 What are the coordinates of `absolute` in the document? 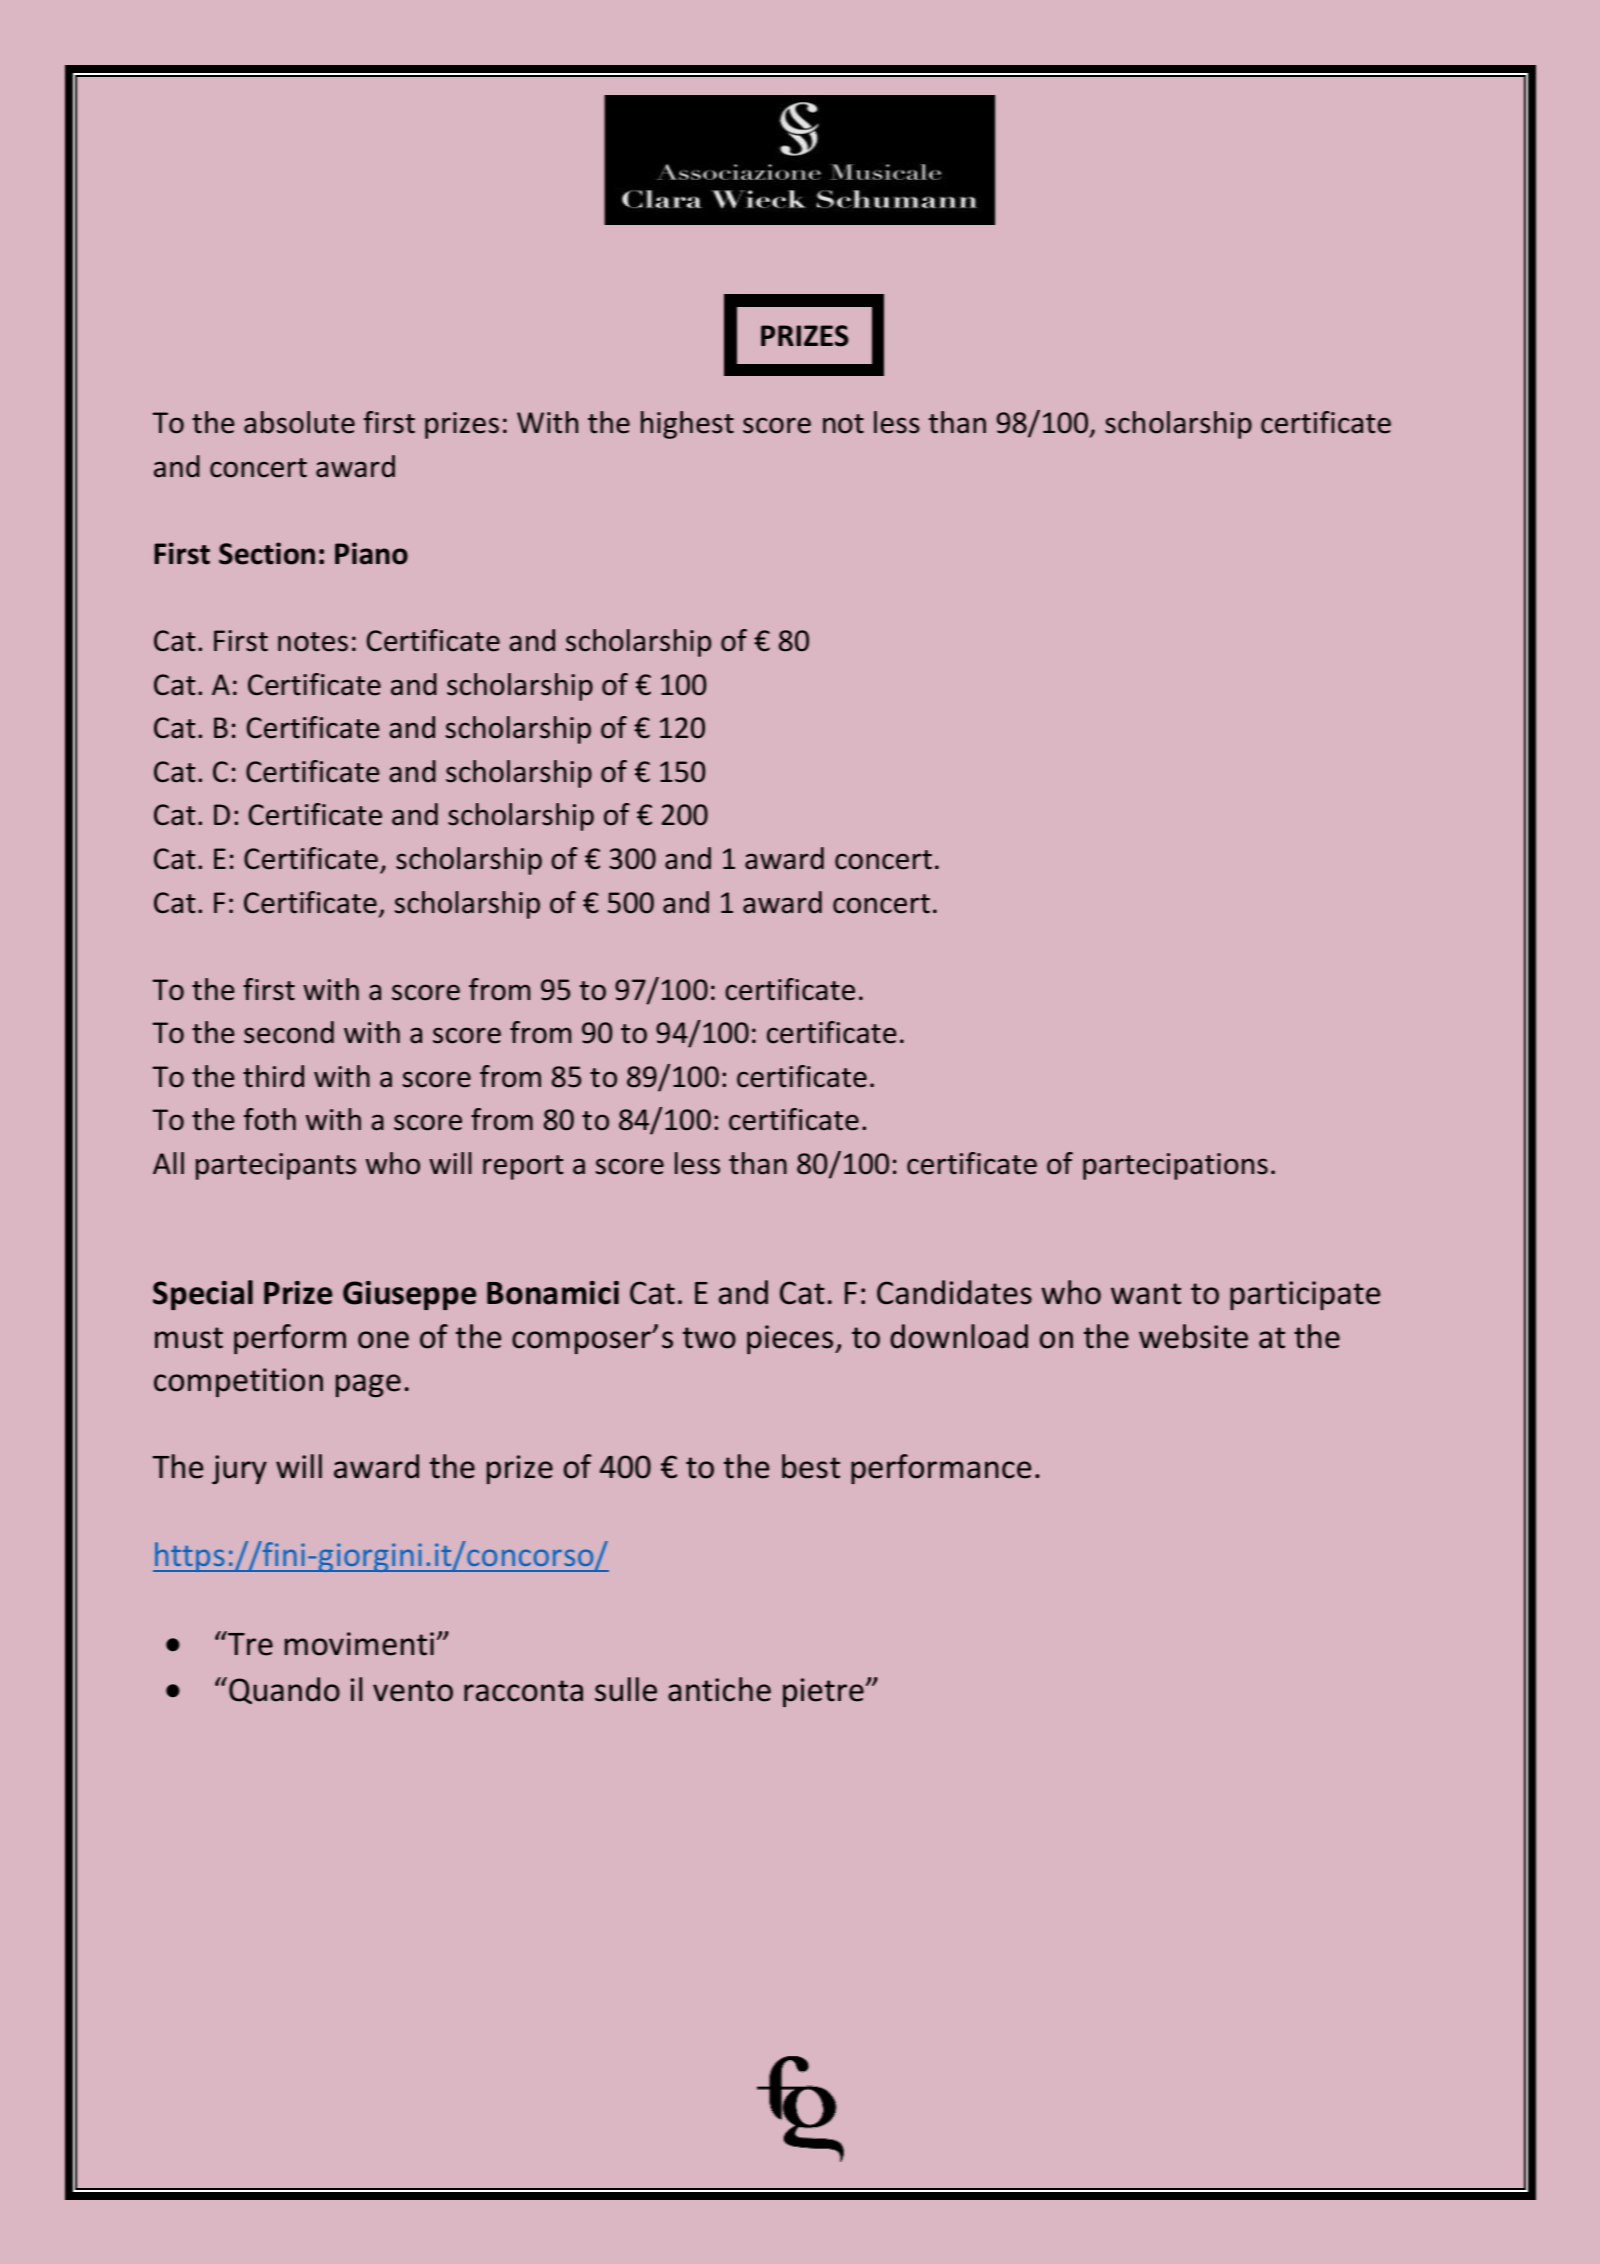 It's located at (299, 422).
